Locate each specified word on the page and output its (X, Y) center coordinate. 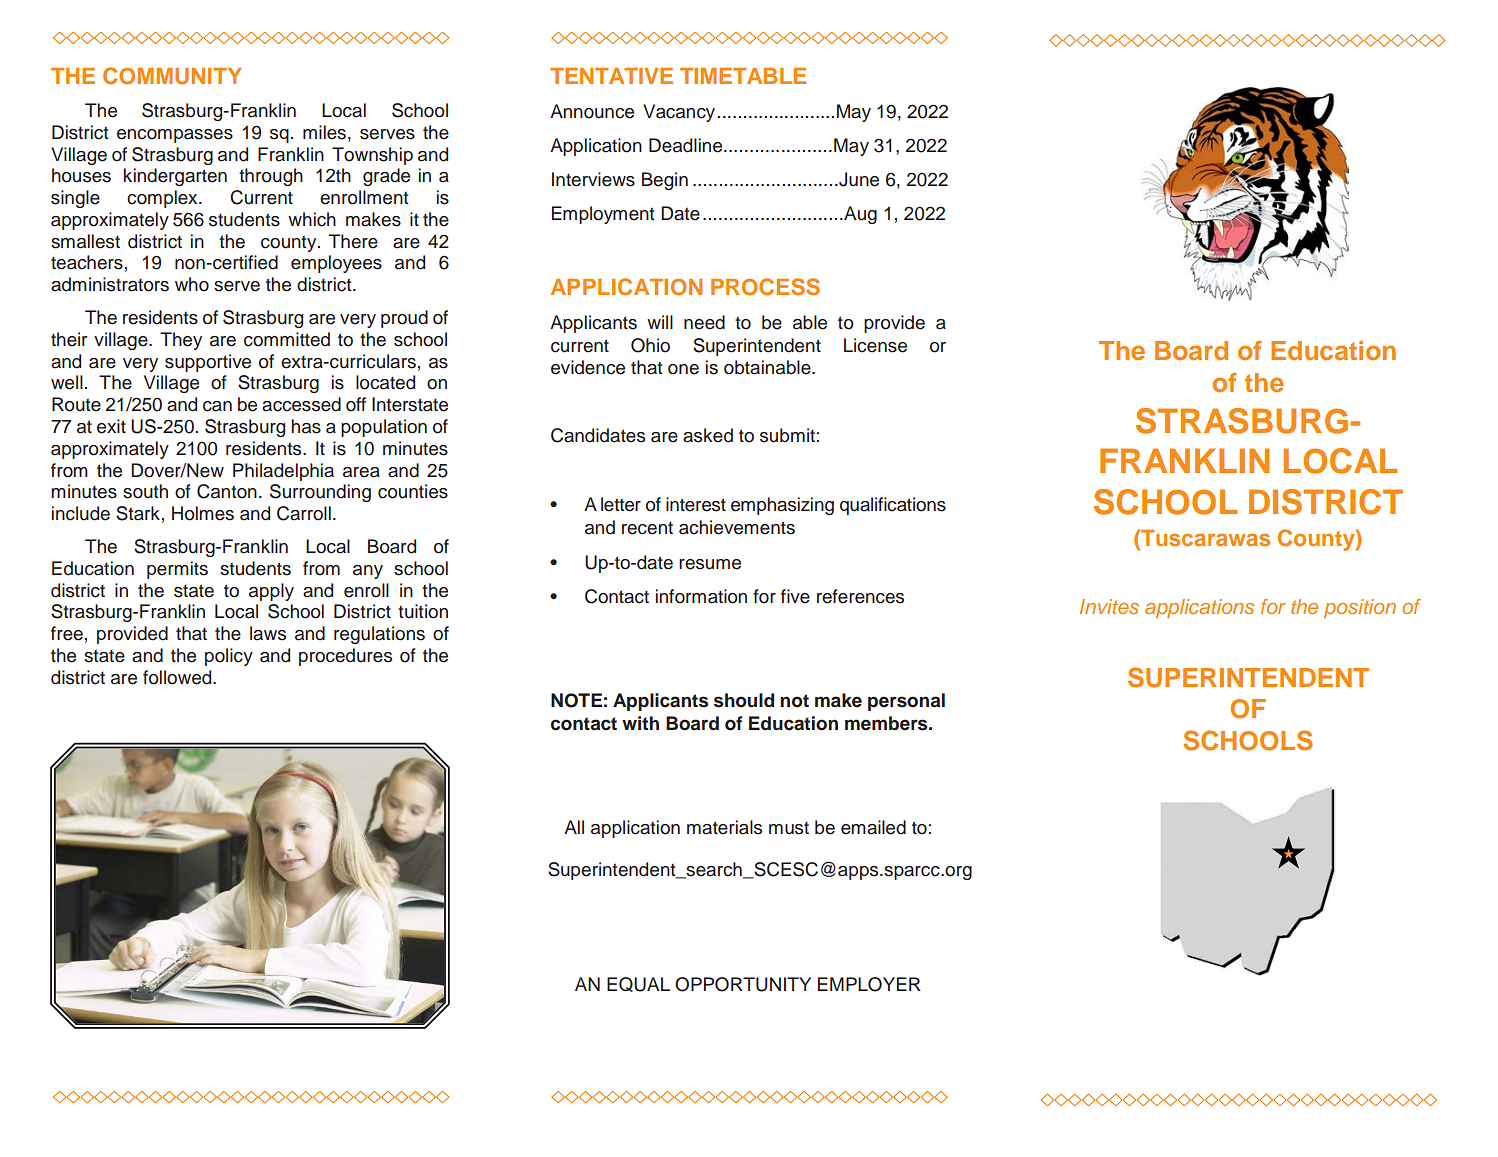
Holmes (203, 513)
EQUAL (638, 984)
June (858, 179)
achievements (737, 527)
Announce (592, 111)
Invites (1109, 606)
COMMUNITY (172, 76)
